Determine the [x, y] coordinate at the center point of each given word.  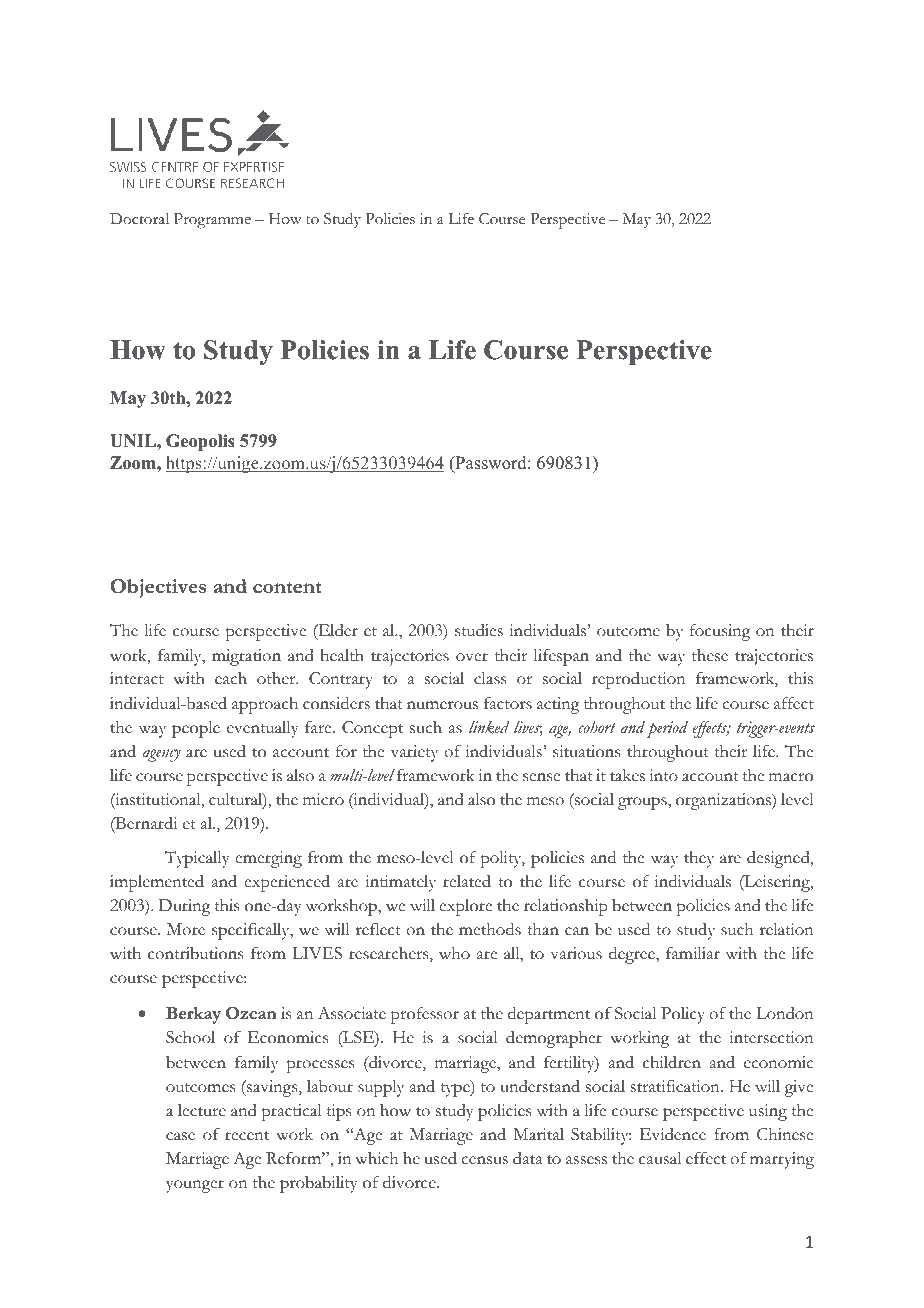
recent [247, 1136]
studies [479, 630]
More [186, 929]
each [231, 678]
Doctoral [139, 219]
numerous [442, 705]
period [667, 729]
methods [490, 929]
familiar [693, 953]
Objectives [158, 588]
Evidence [673, 1134]
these [710, 655]
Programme [212, 221]
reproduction [639, 680]
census [484, 1160]
